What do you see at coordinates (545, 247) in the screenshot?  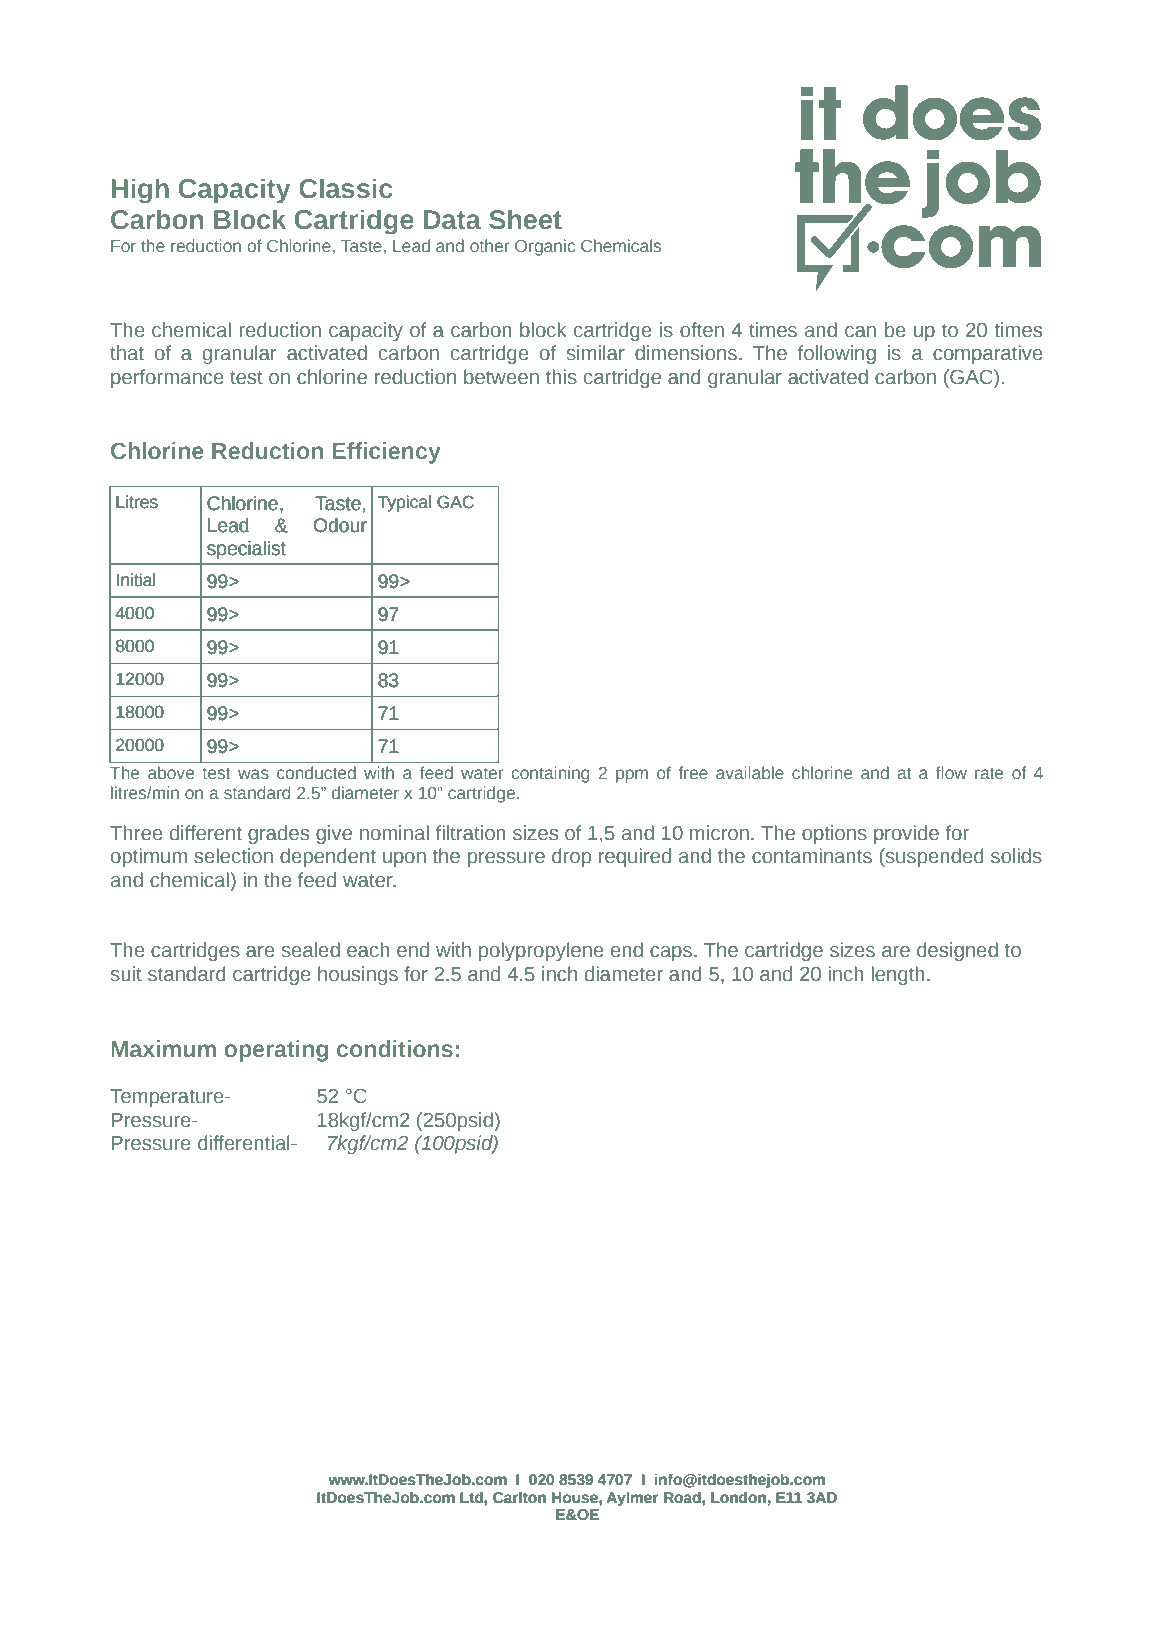 I see `Organic` at bounding box center [545, 247].
